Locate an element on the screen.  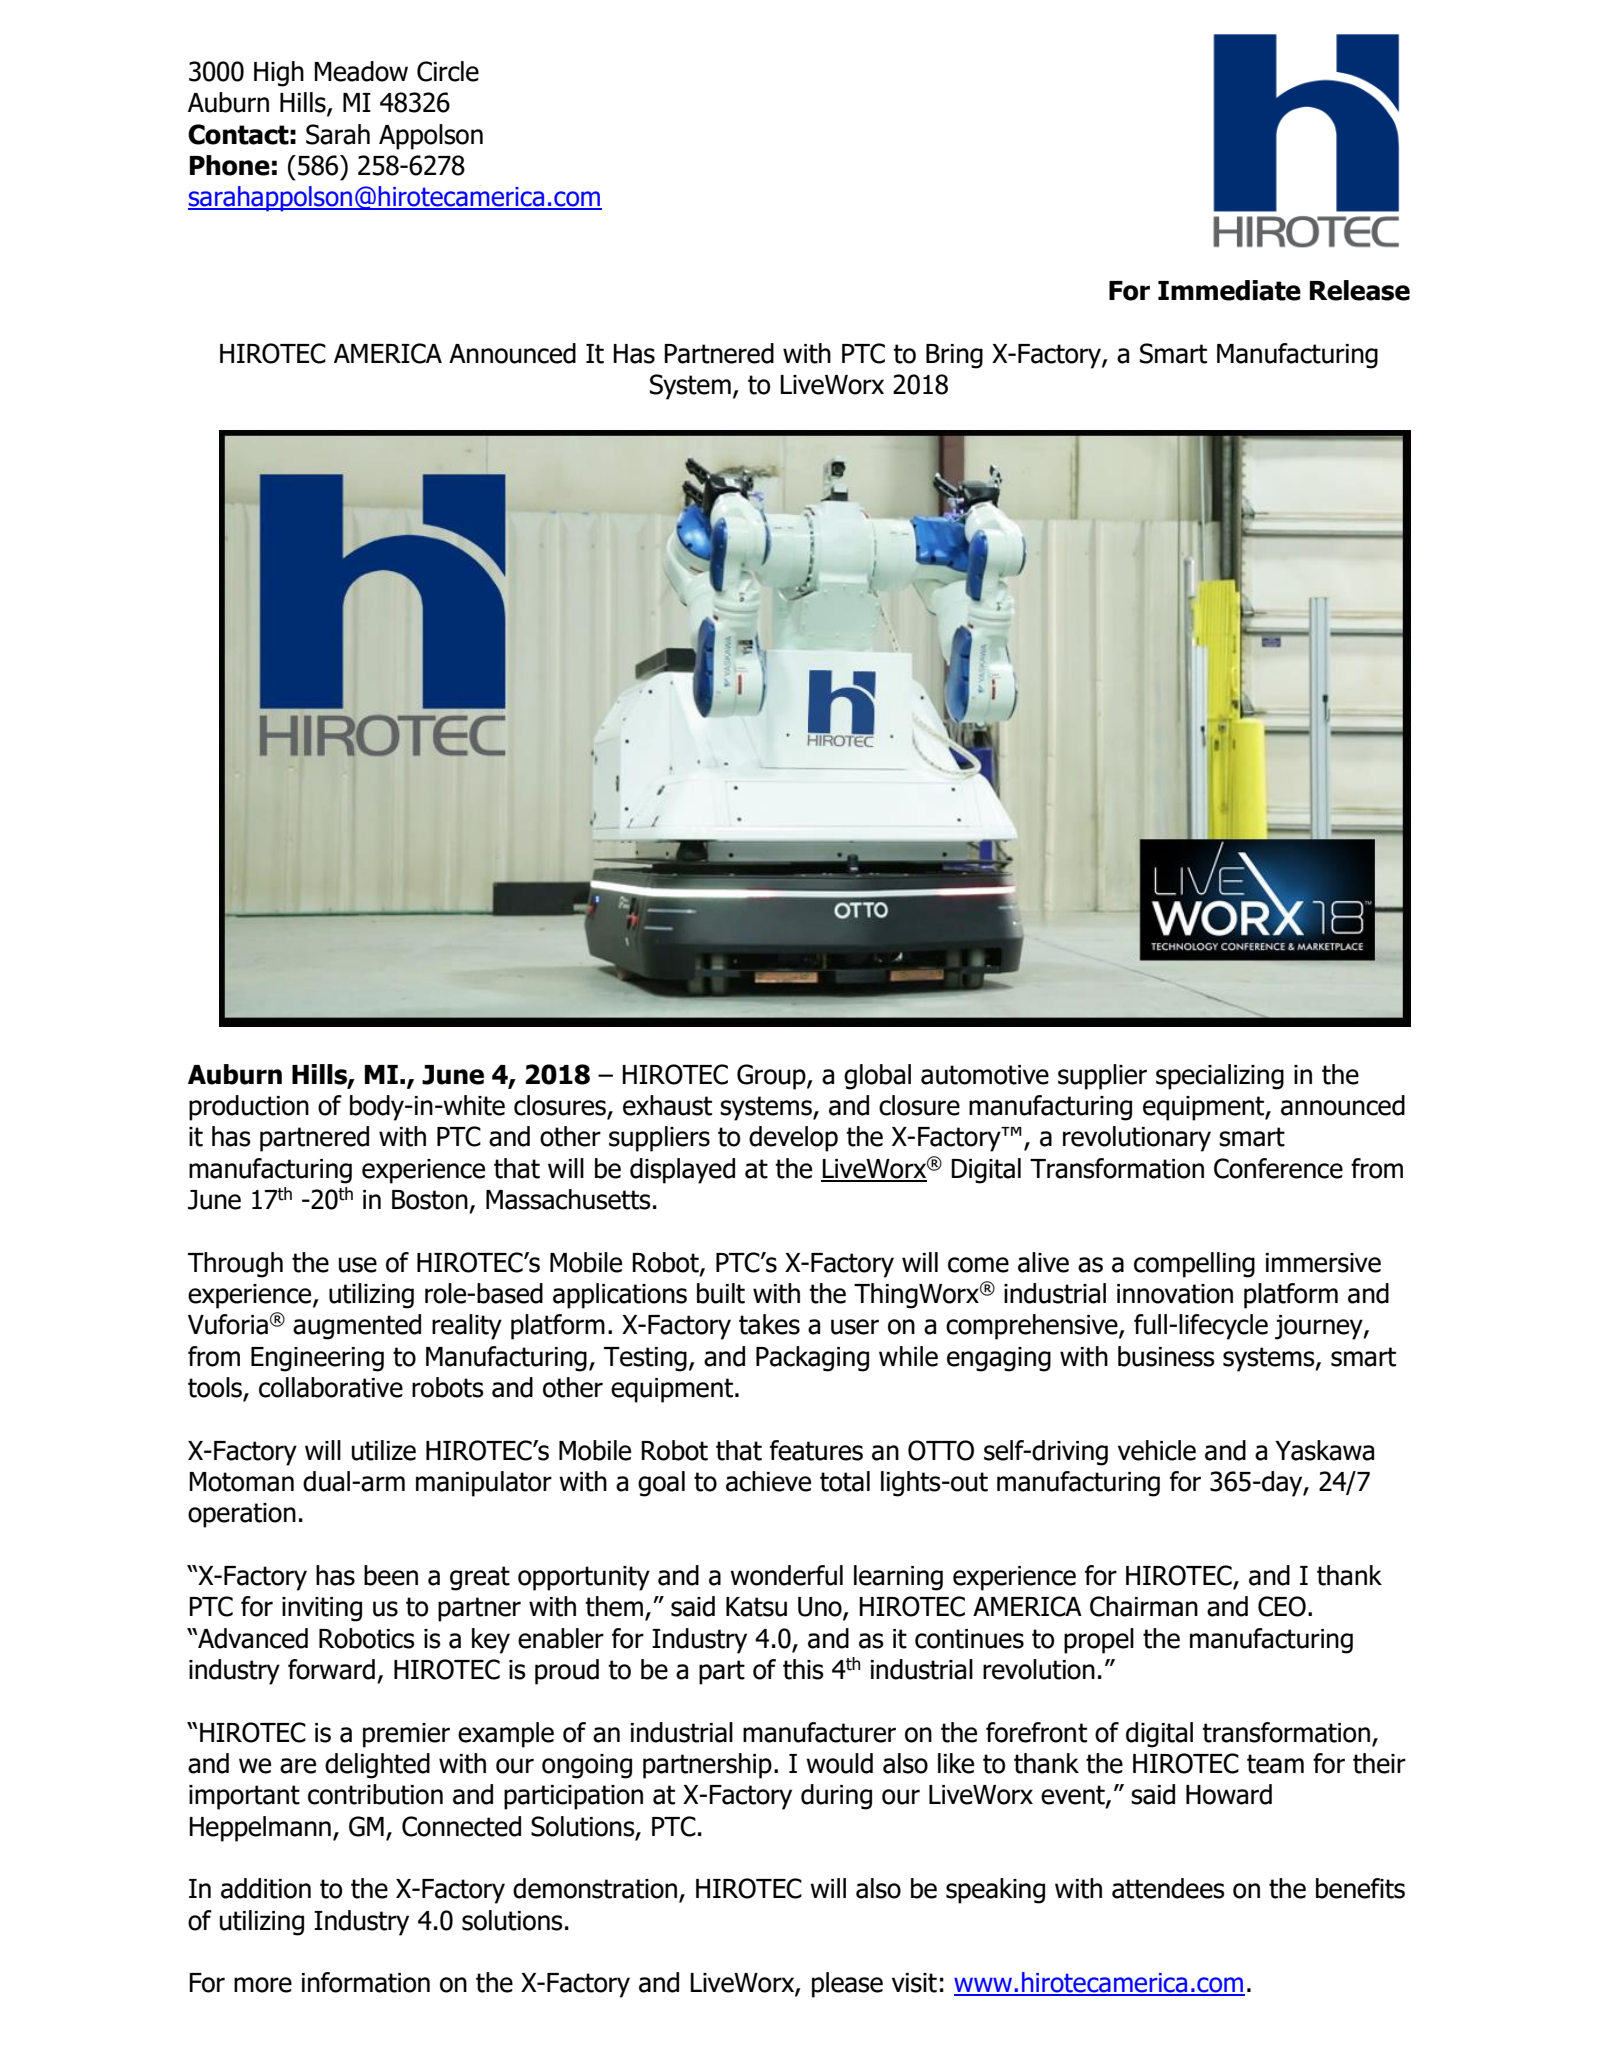
Circle is located at coordinates (448, 71).
